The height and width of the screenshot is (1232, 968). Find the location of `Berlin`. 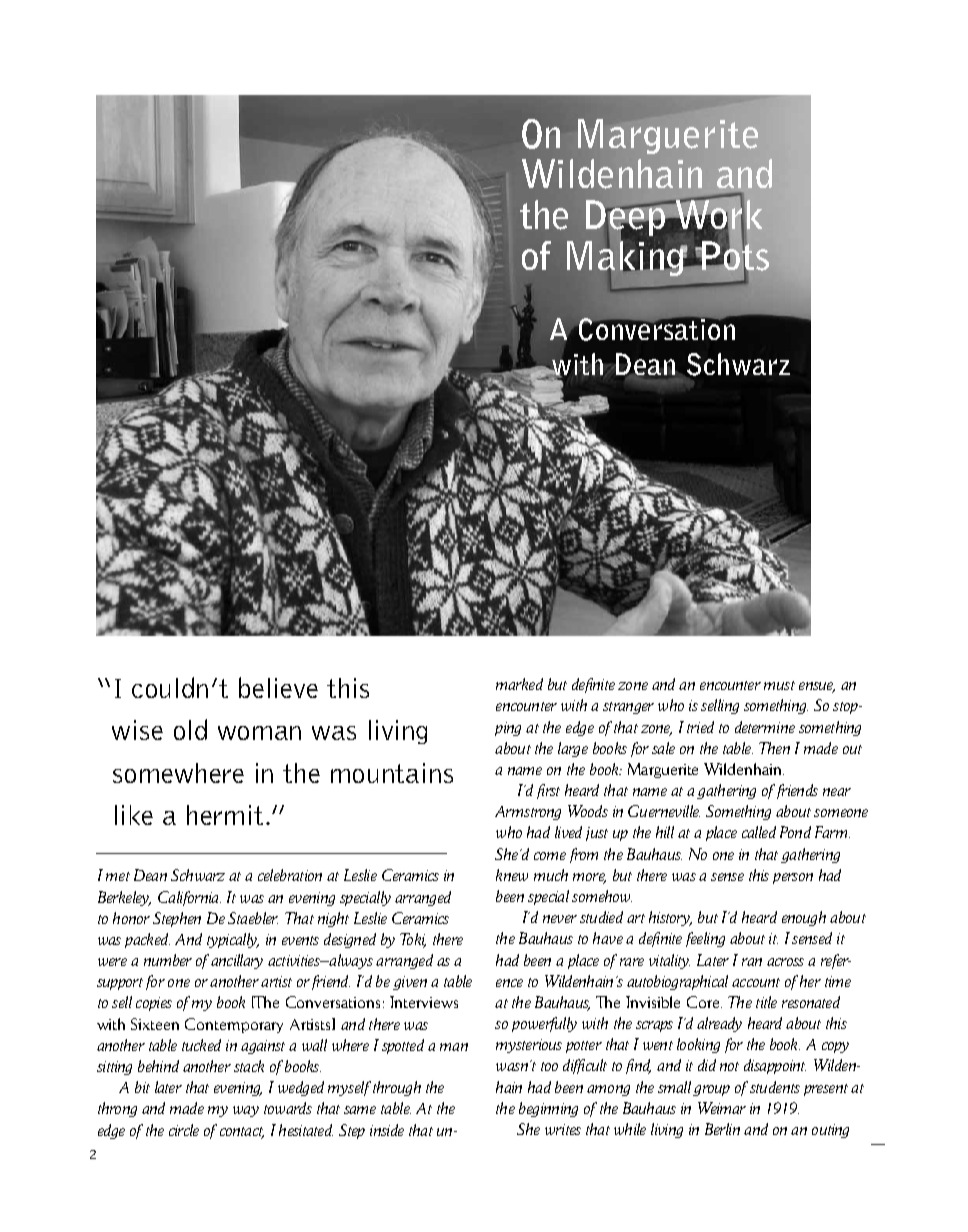

Berlin is located at coordinates (722, 1129).
